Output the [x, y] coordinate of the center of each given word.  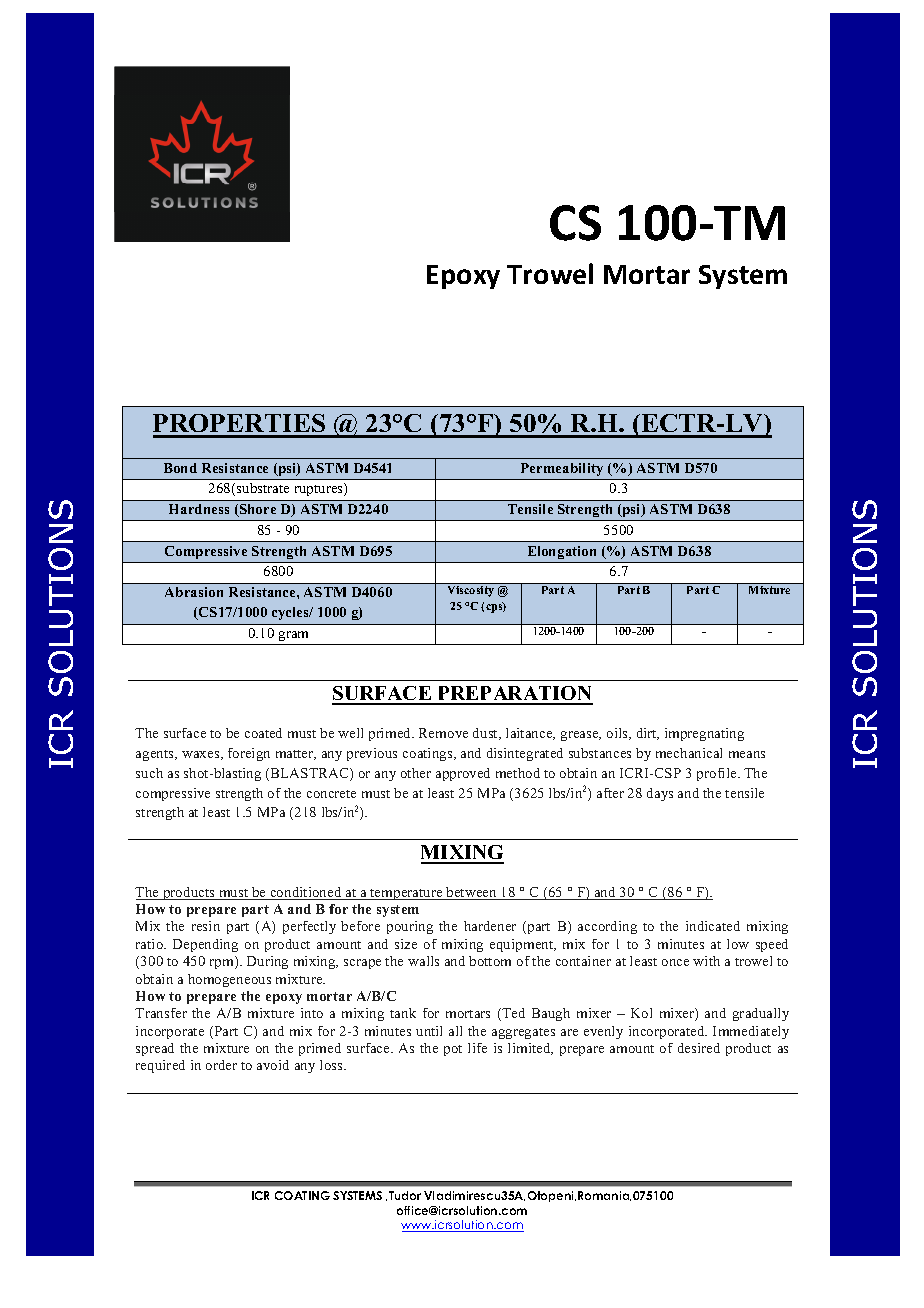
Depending [205, 945]
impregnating [704, 734]
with [706, 961]
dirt [648, 734]
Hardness [199, 509]
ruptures [320, 489]
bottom [490, 961]
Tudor [405, 1195]
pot [453, 1050]
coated [263, 733]
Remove [443, 733]
